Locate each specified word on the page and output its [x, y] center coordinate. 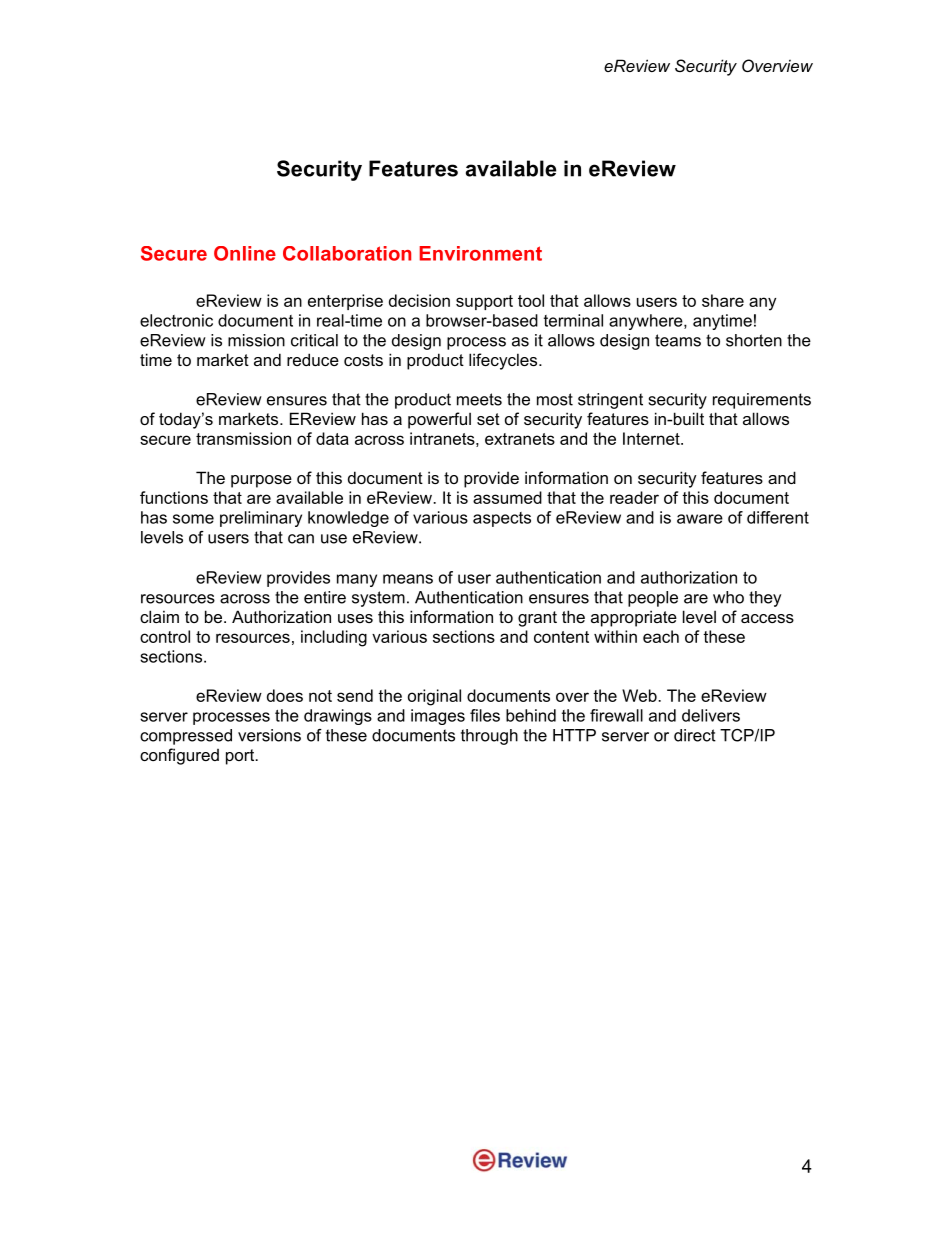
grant [537, 619]
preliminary [261, 519]
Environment [481, 253]
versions [269, 735]
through [489, 737]
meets [479, 399]
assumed [507, 497]
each [661, 636]
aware [700, 519]
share [723, 300]
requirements [762, 401]
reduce [313, 359]
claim [159, 616]
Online [245, 253]
